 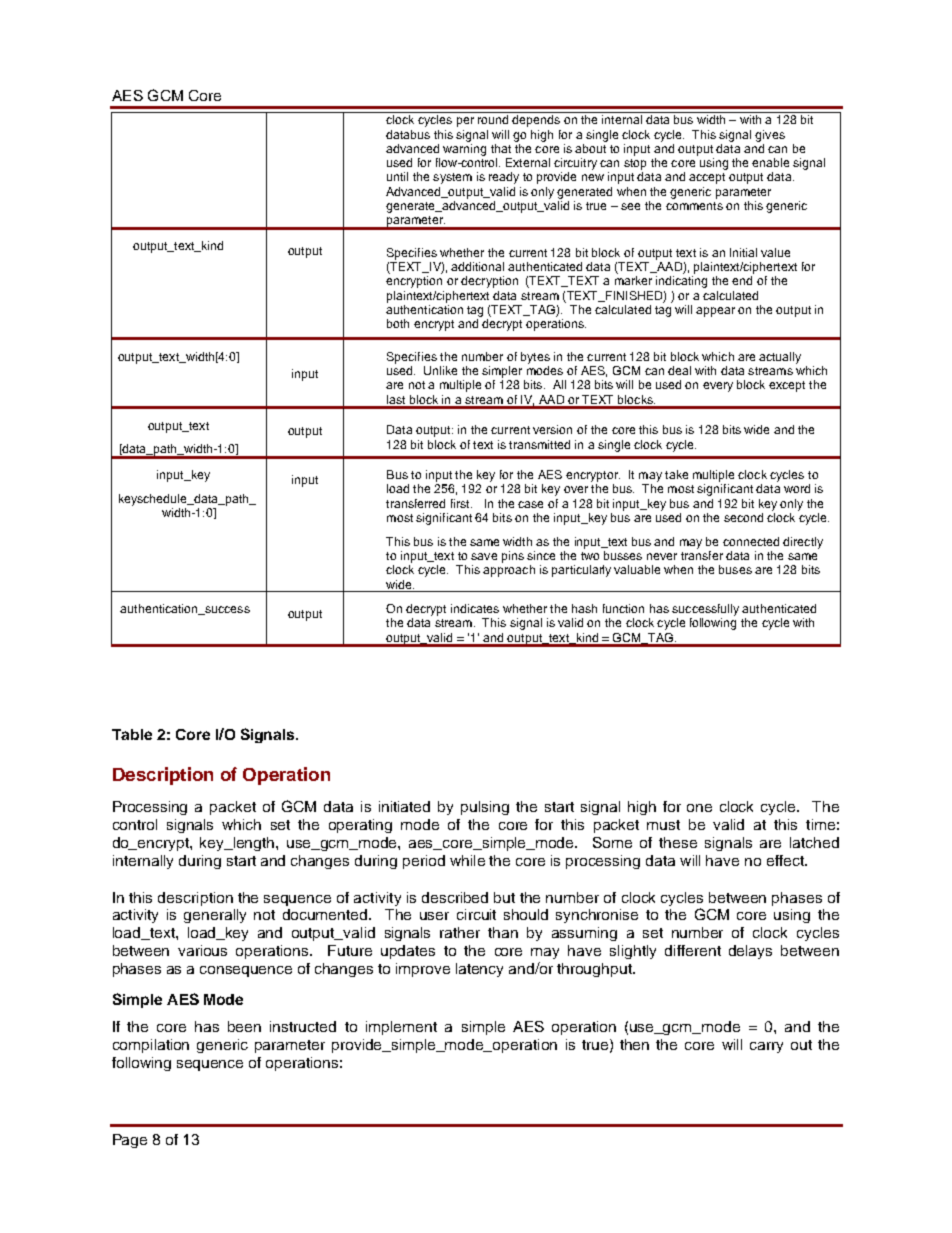 I want to click on Unlike, so click(x=440, y=370).
